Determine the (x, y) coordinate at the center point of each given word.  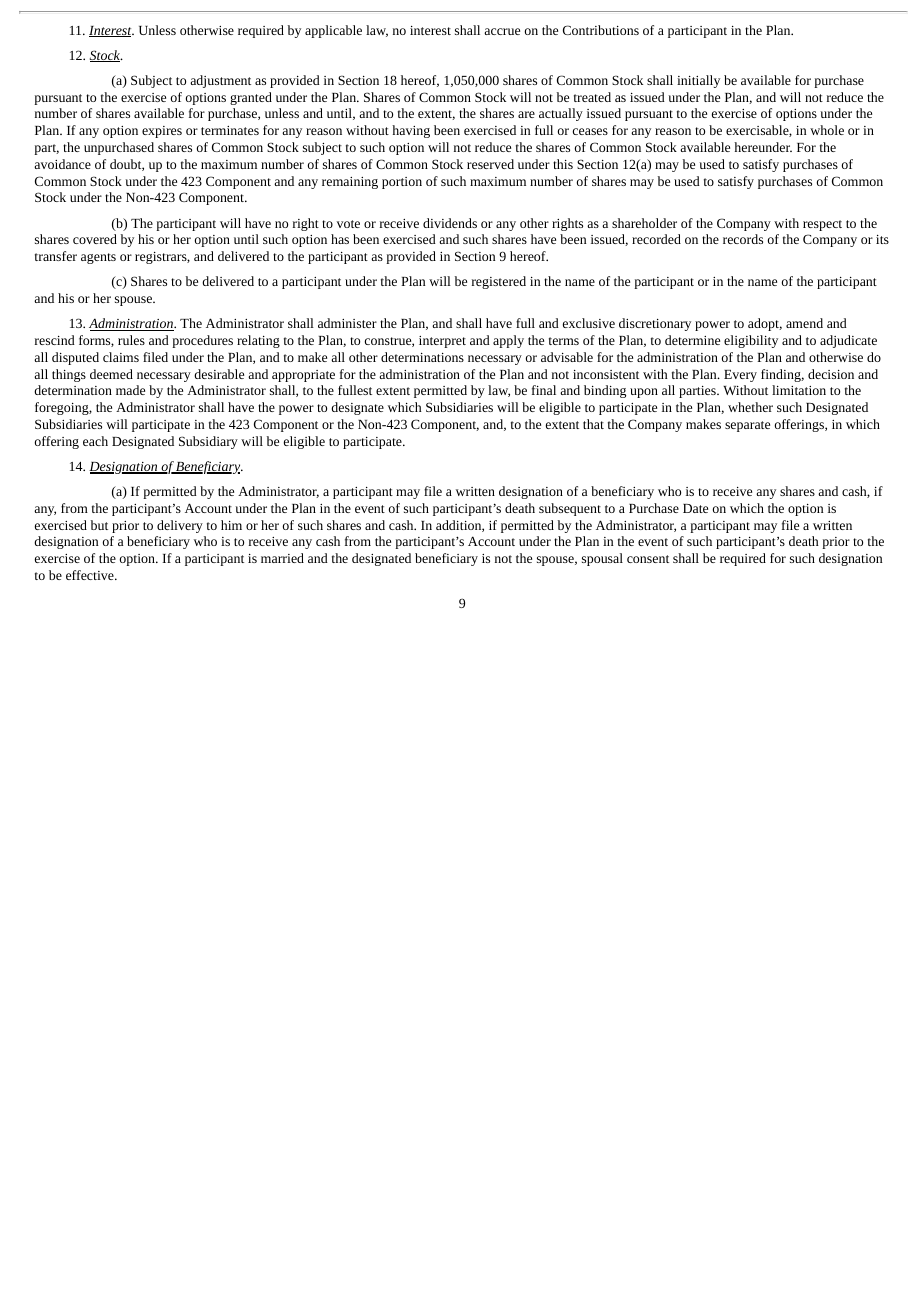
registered (499, 282)
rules (131, 340)
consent (648, 559)
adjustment (220, 81)
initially (698, 81)
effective (91, 575)
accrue (502, 31)
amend (804, 323)
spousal (602, 559)
